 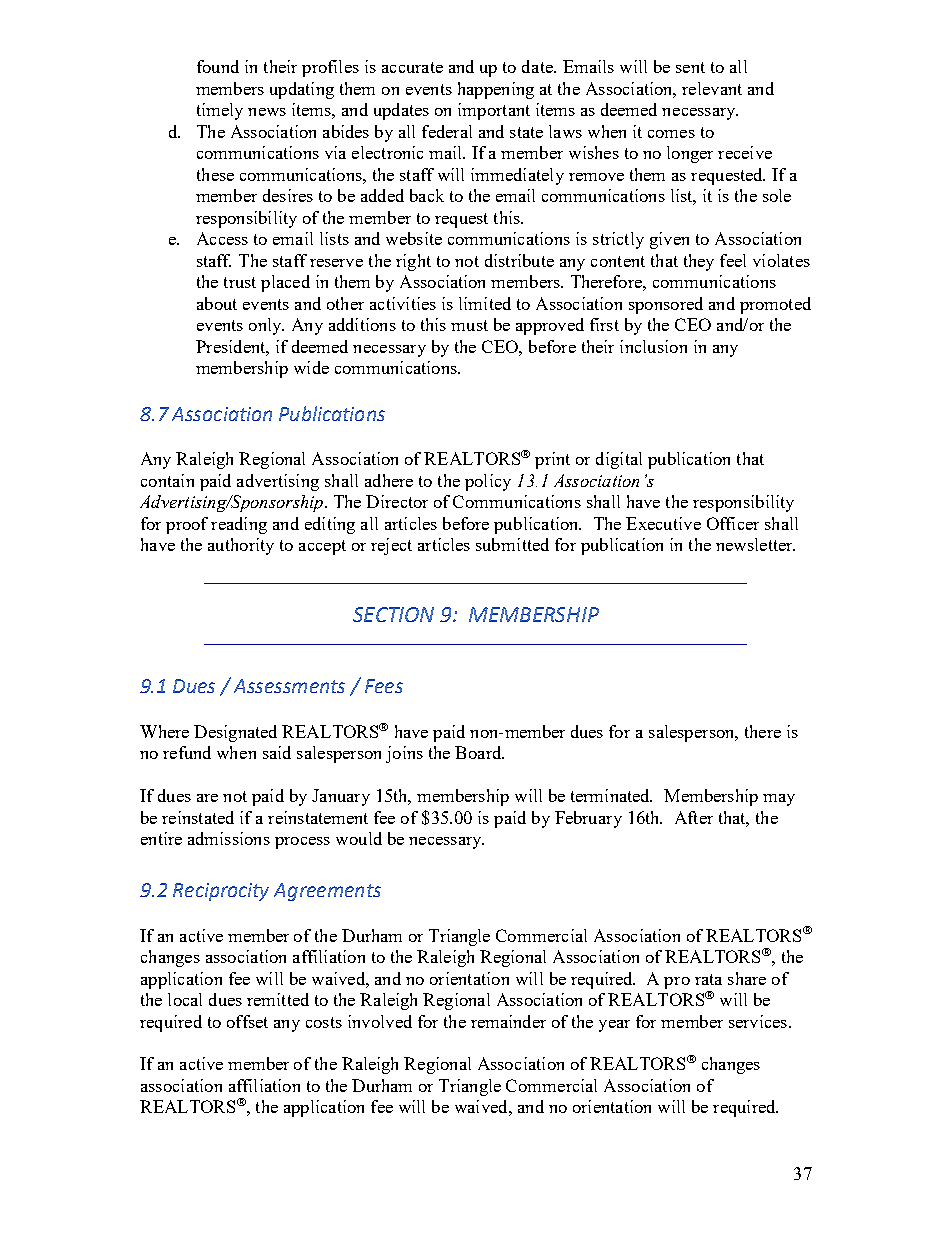 What do you see at coordinates (712, 88) in the screenshot?
I see `relevant` at bounding box center [712, 88].
